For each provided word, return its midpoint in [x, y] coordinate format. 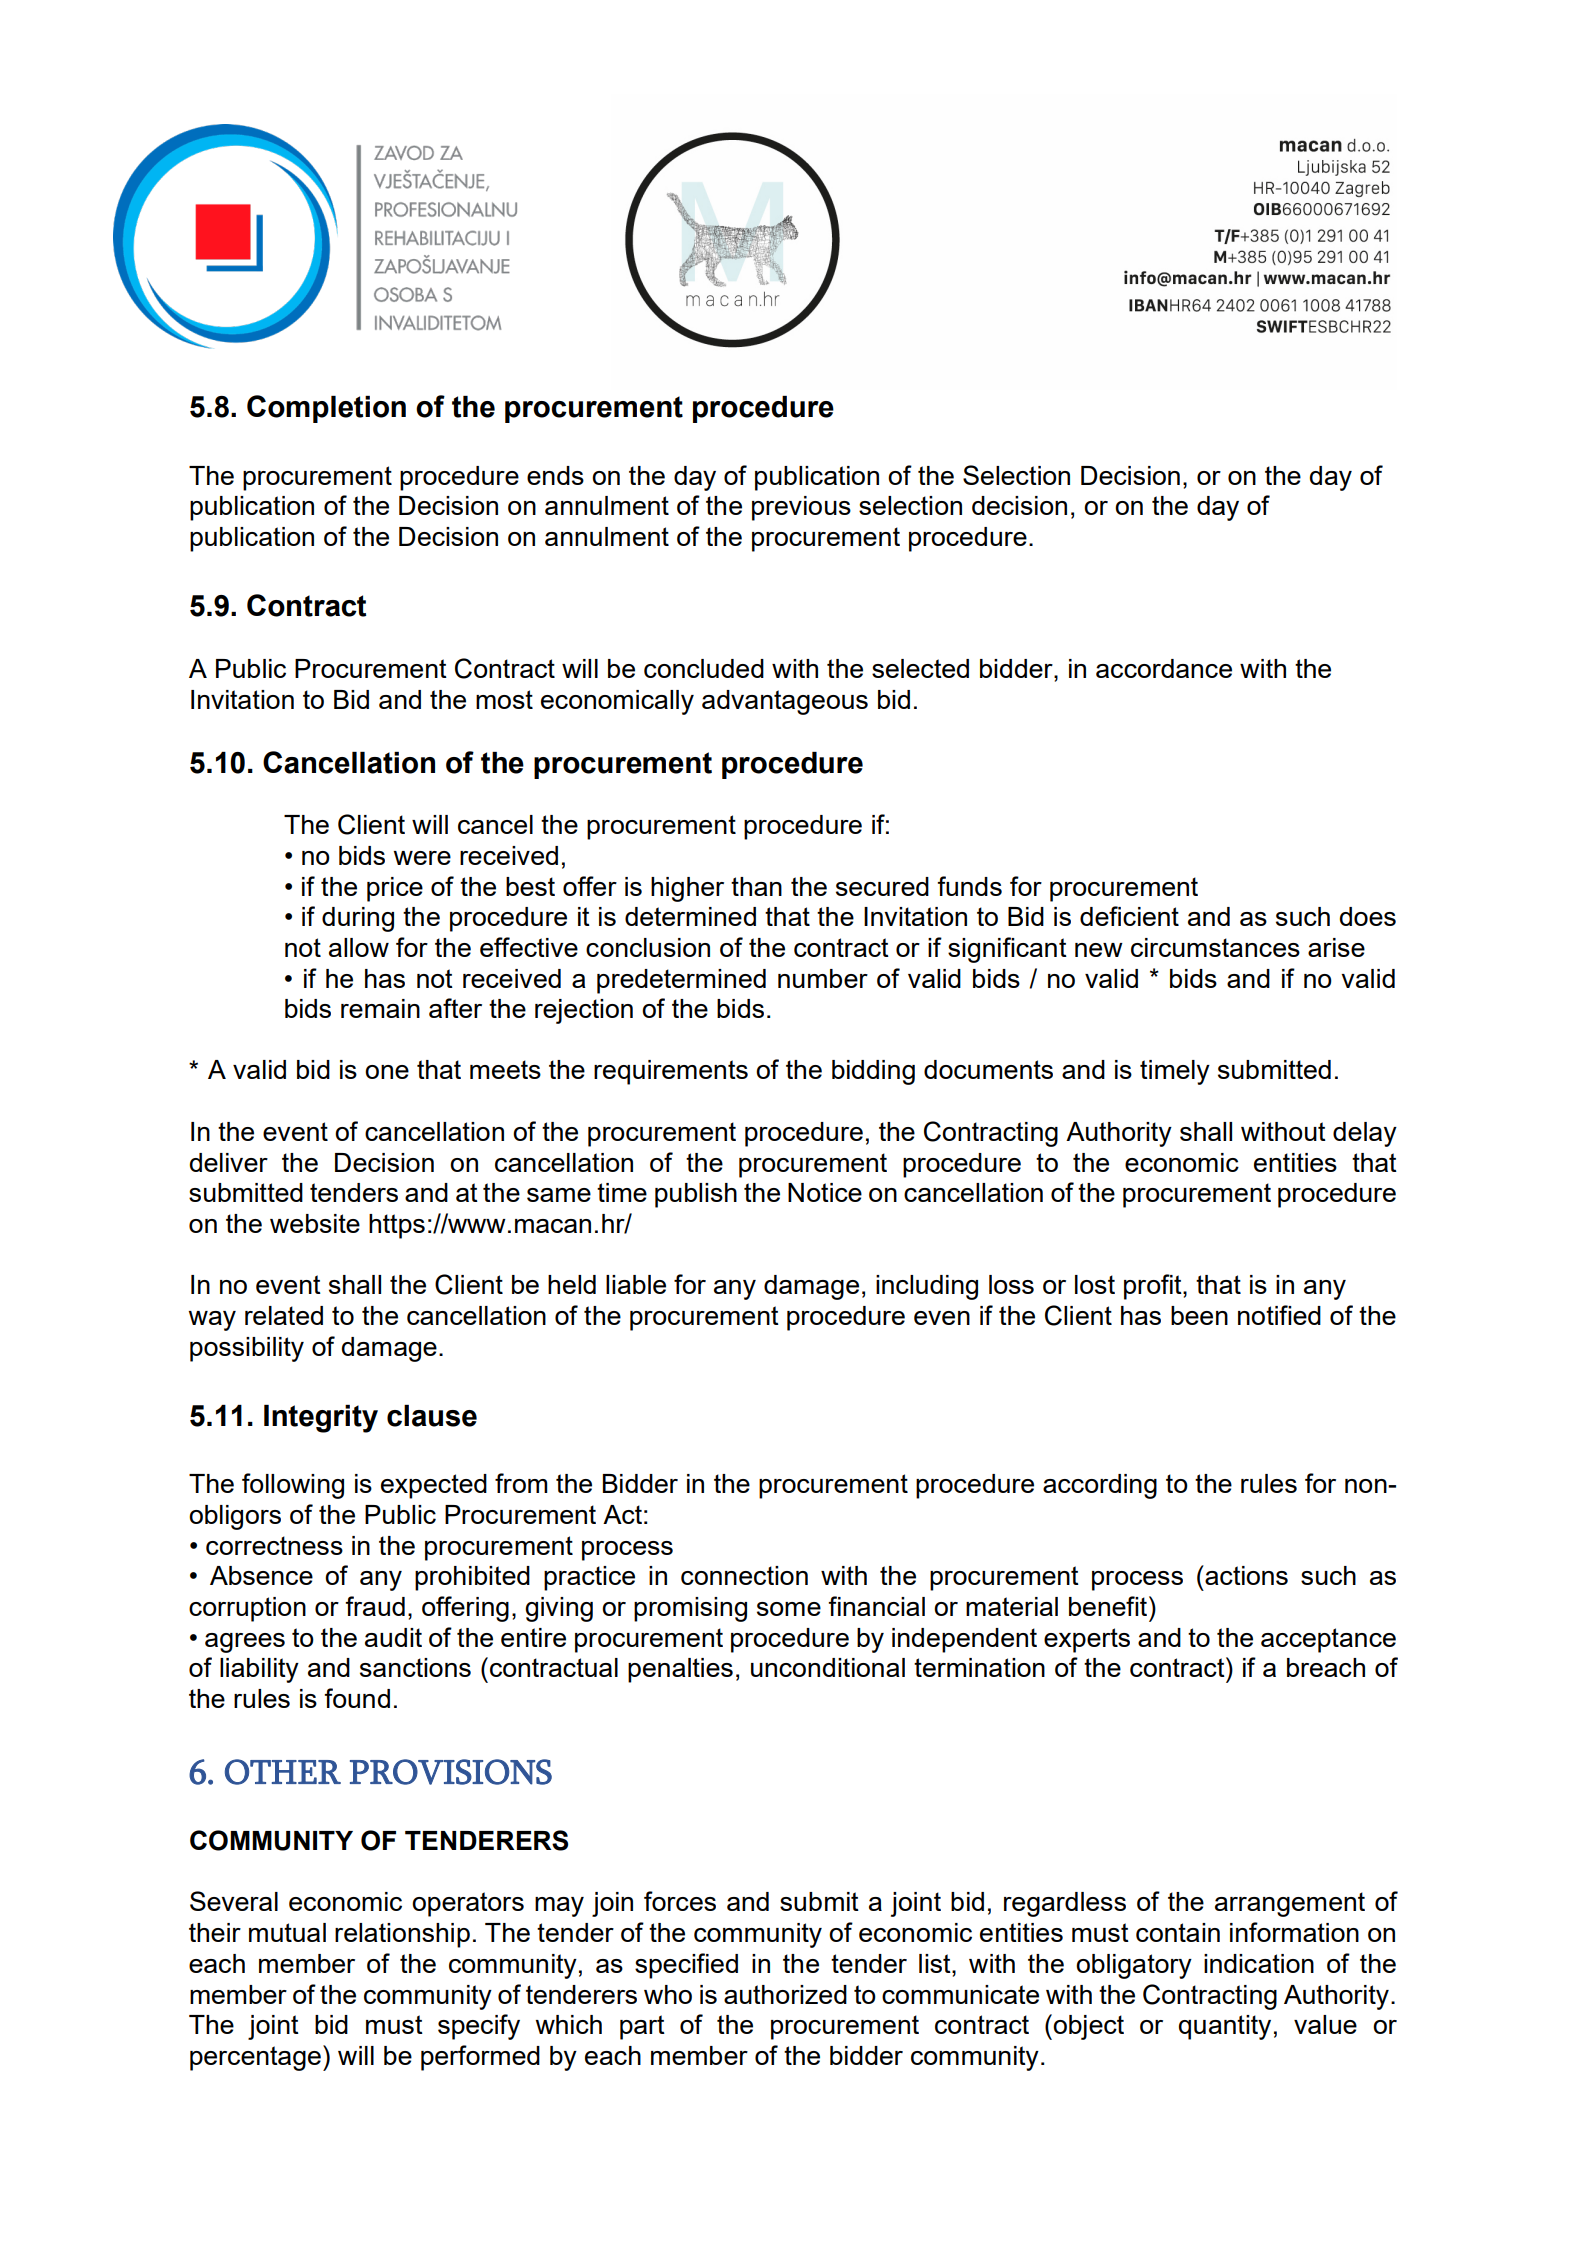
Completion [326, 409]
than [756, 886]
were [422, 858]
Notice [825, 1192]
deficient [1129, 916]
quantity [1225, 2027]
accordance [1164, 668]
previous [801, 508]
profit [1154, 1287]
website [315, 1223]
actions [1245, 1575]
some [789, 1609]
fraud [375, 1606]
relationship [402, 1935]
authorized [785, 1994]
